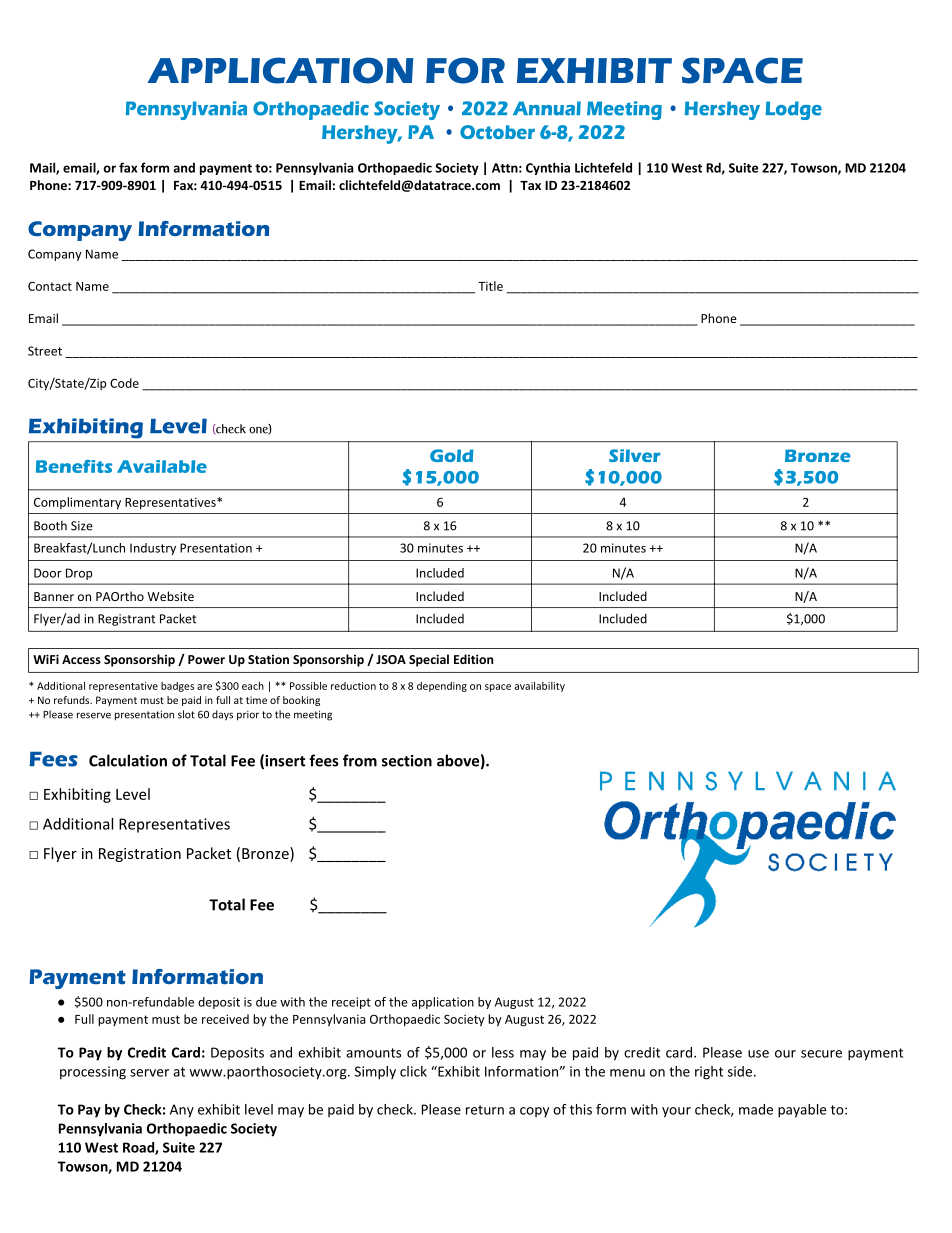  What do you see at coordinates (413, 1071) in the screenshot?
I see `click` at bounding box center [413, 1071].
